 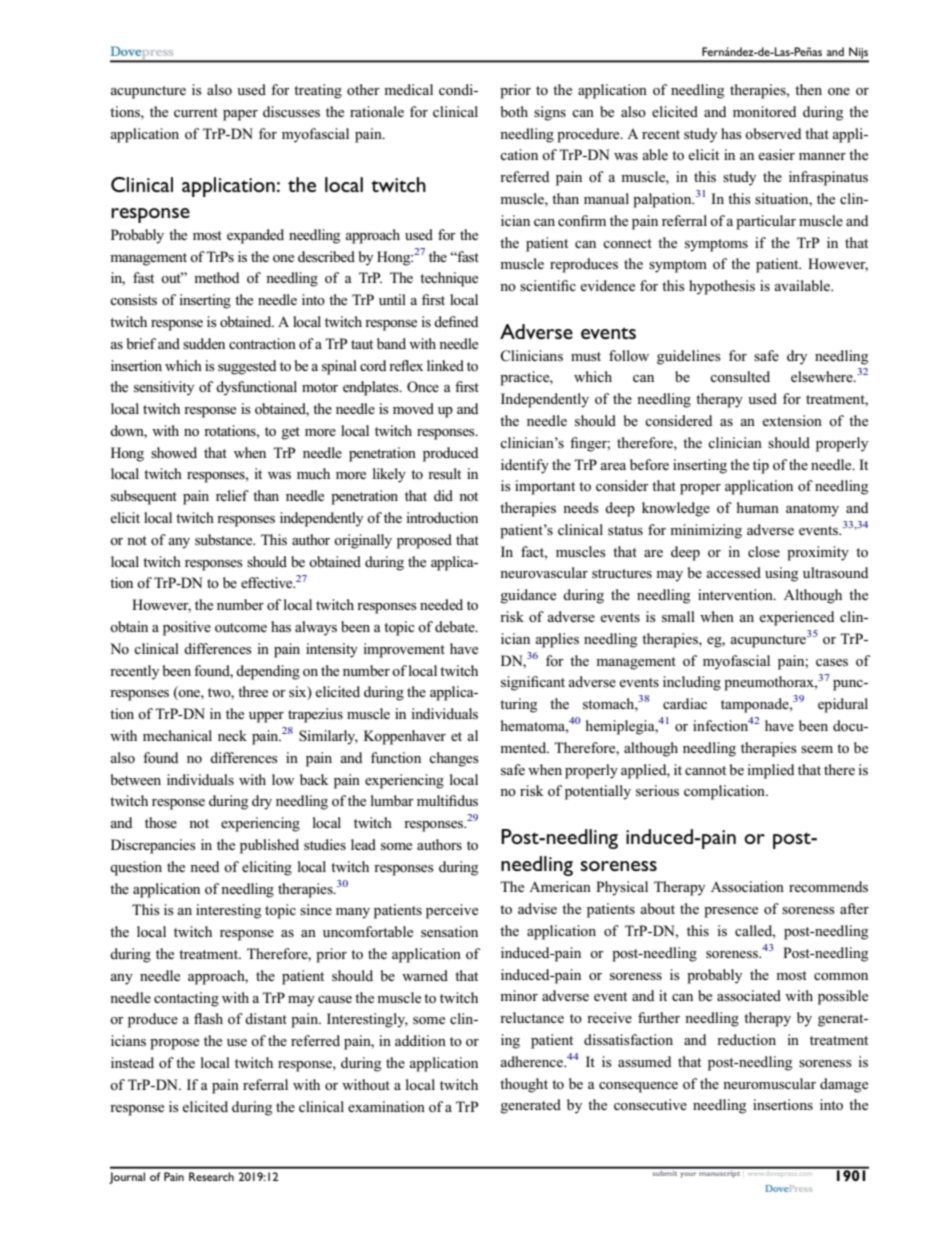 I want to click on showed, so click(x=174, y=452).
